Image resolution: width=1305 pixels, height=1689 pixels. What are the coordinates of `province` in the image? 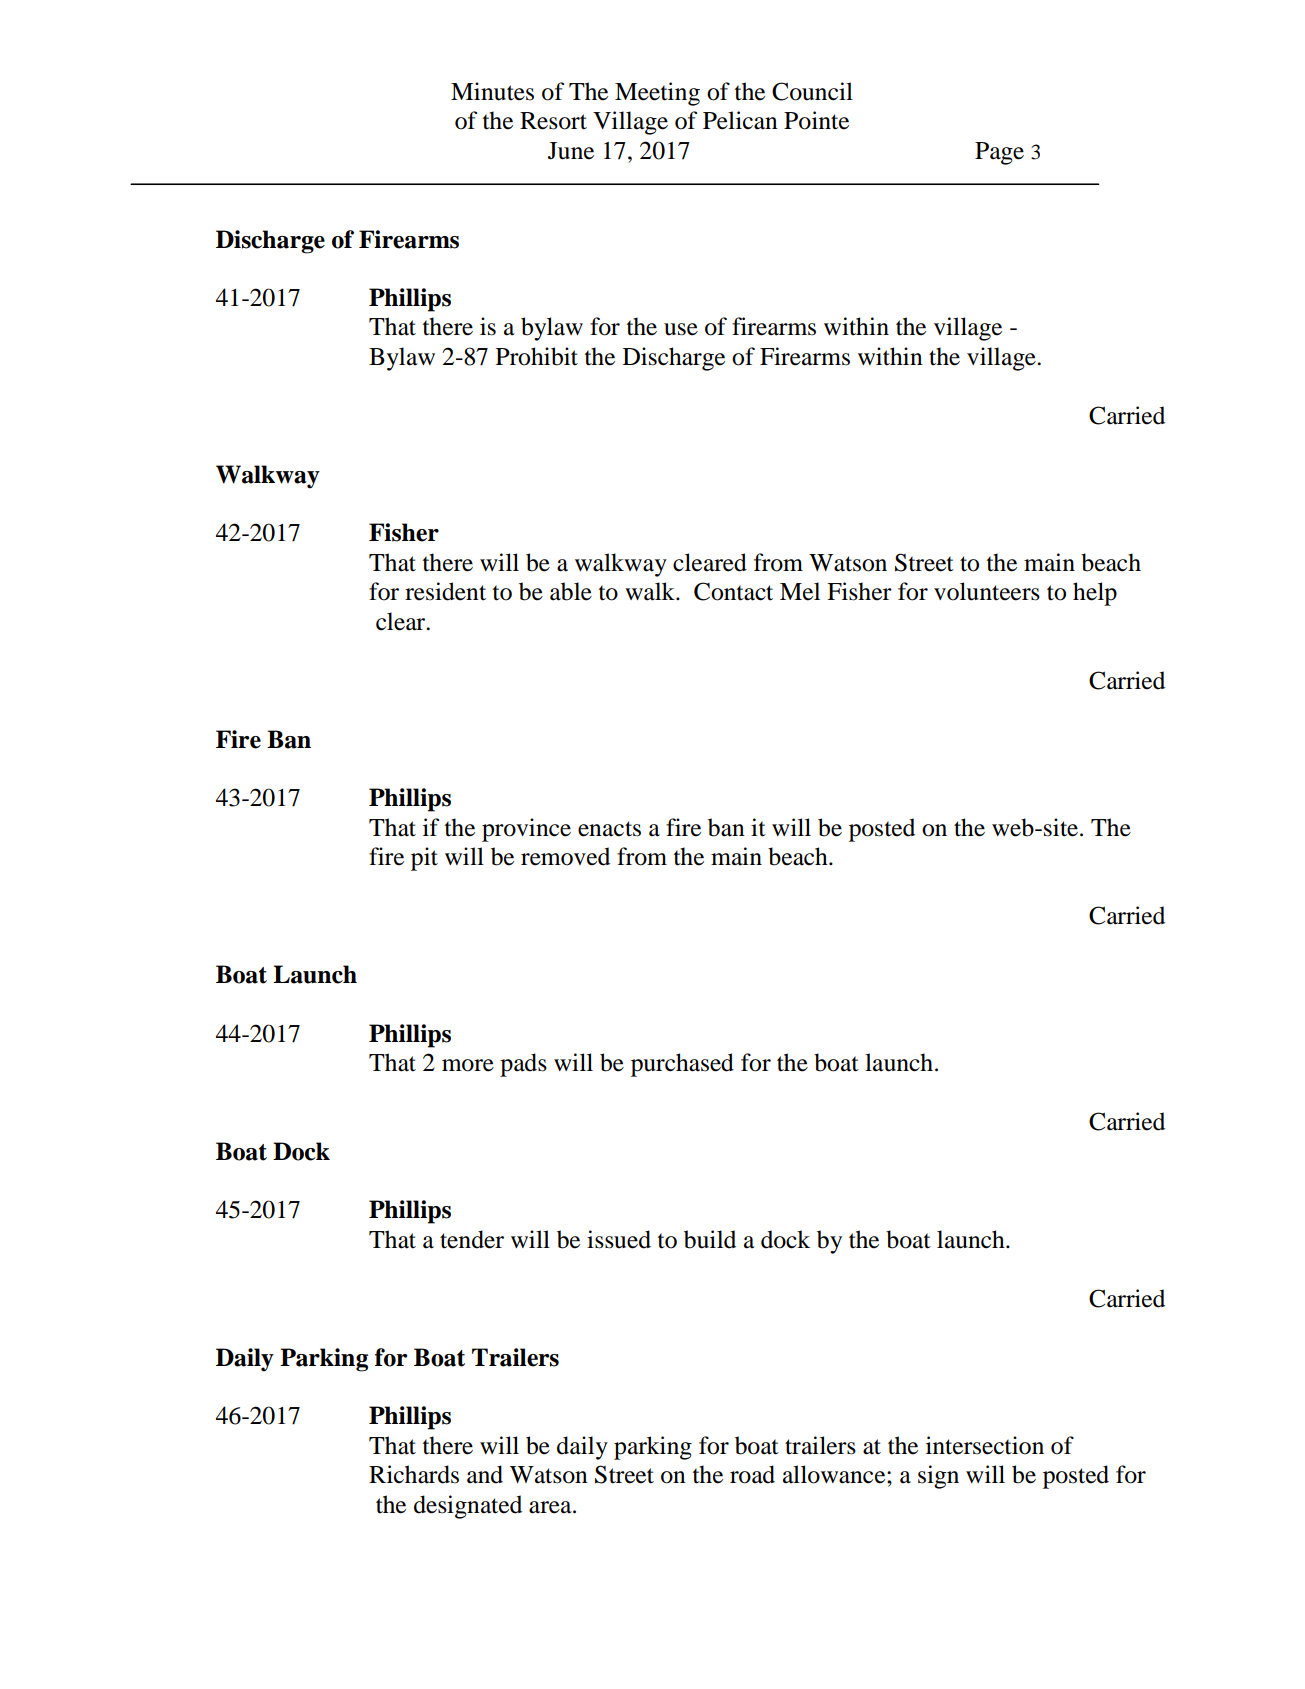 It's located at (526, 830).
